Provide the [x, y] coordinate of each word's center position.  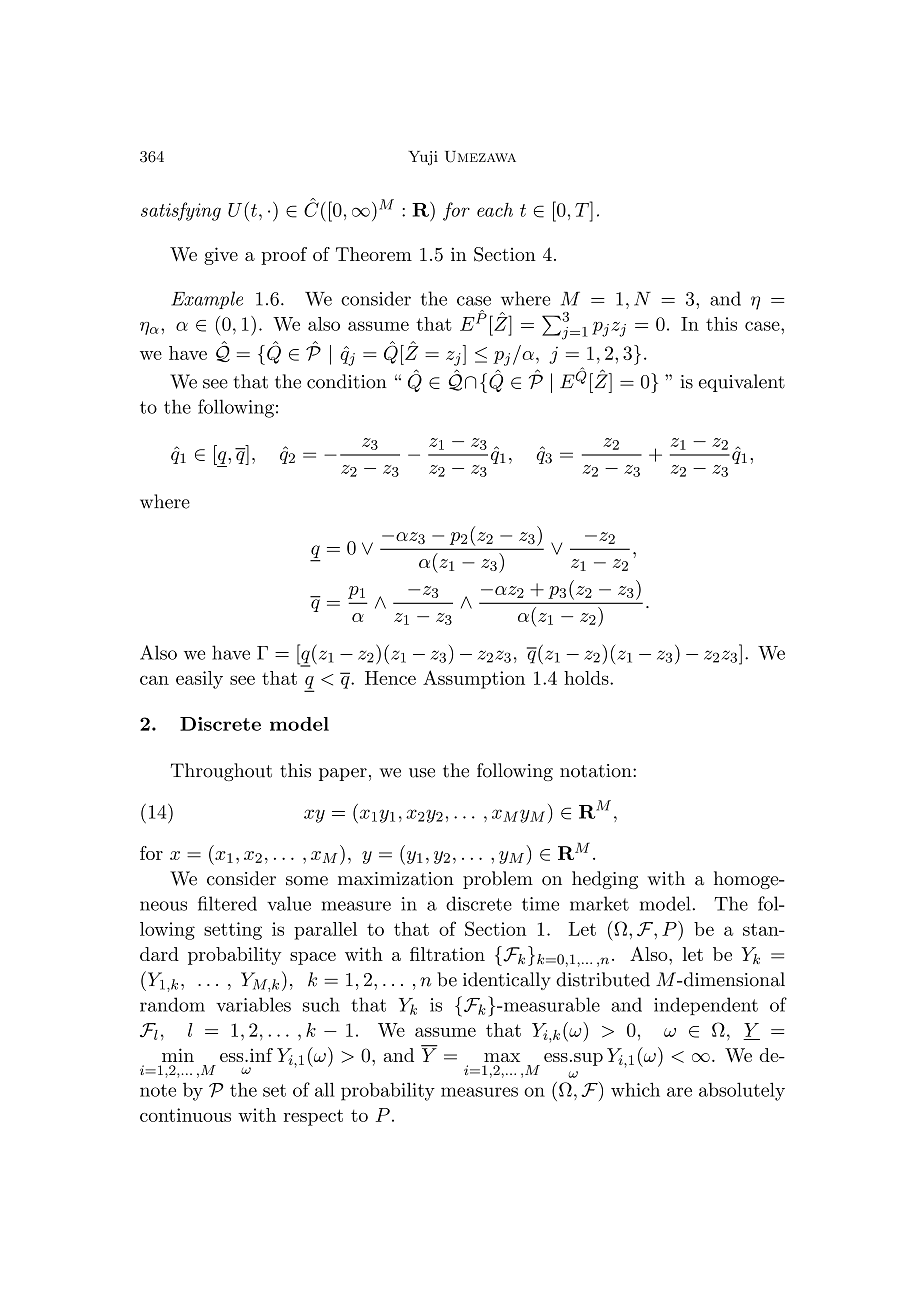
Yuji [423, 158]
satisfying [181, 211]
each [495, 210]
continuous [185, 1115]
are [679, 1092]
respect [313, 1117]
